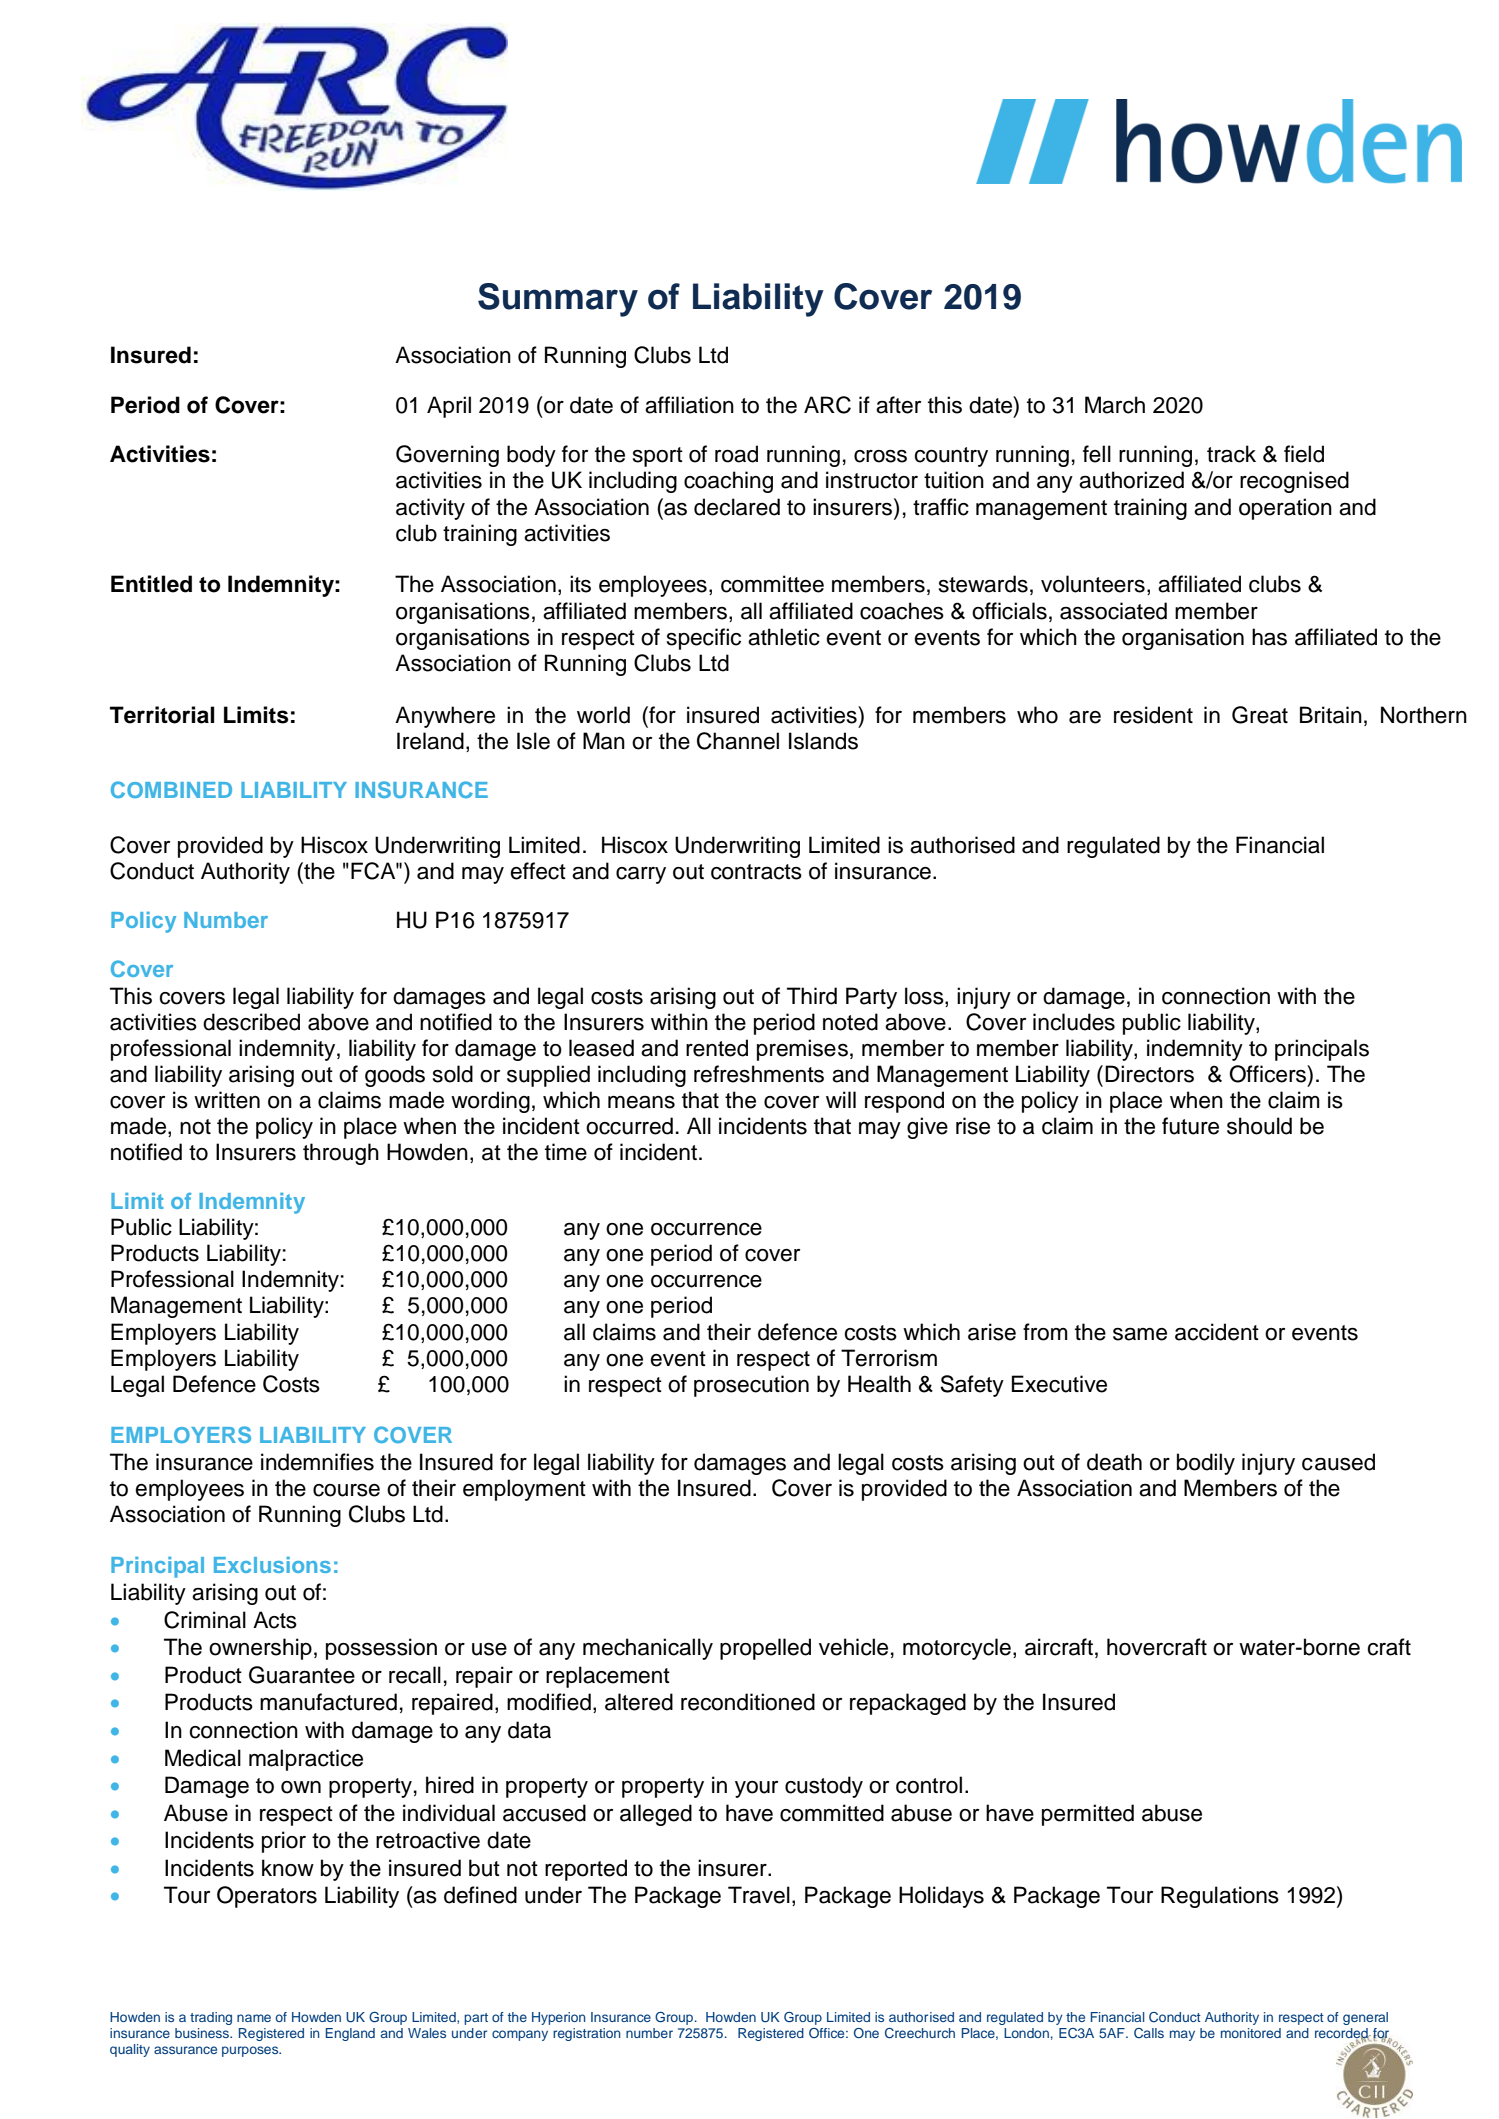  I want to click on Channel, so click(738, 741).
